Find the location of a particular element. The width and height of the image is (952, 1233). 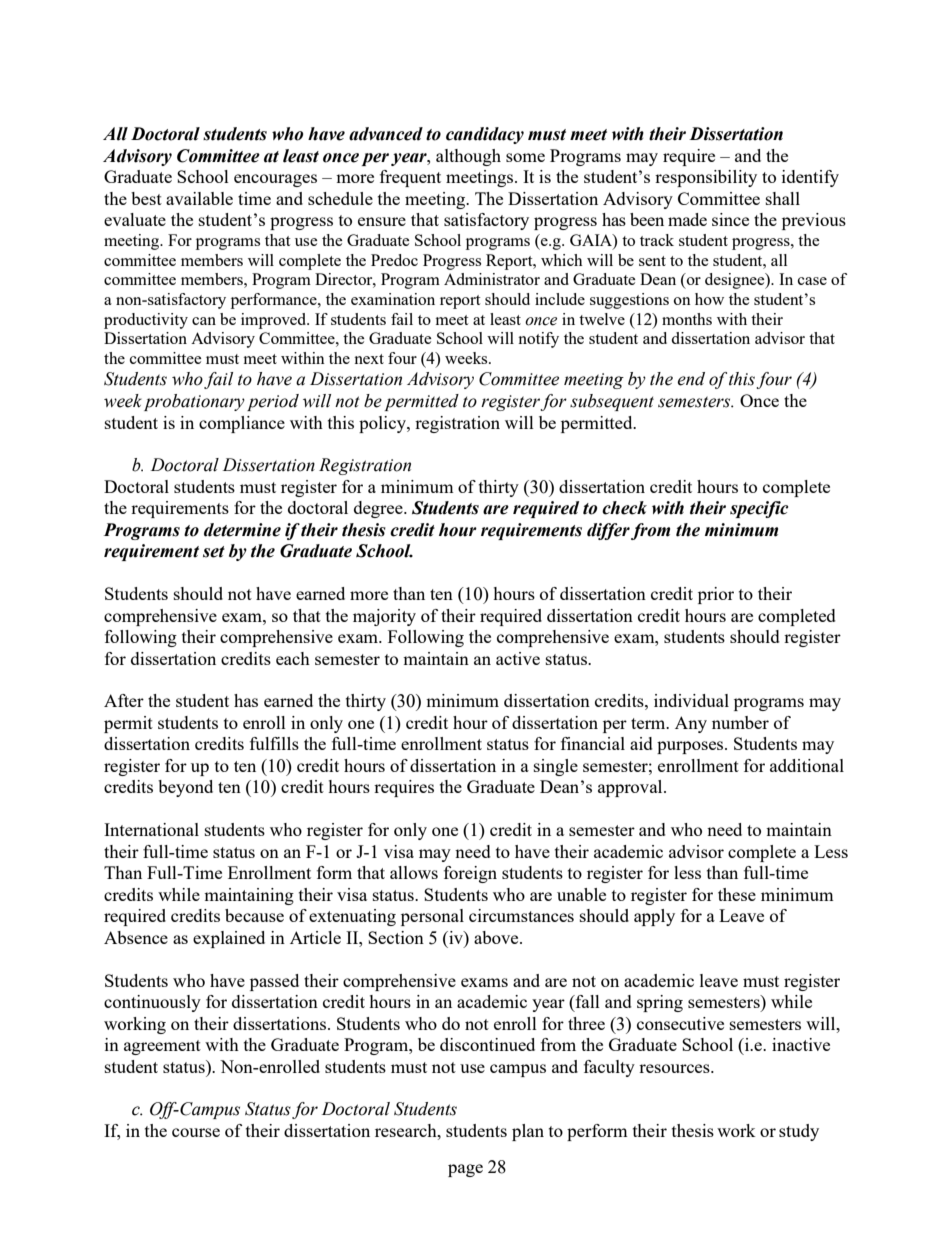

each is located at coordinates (293, 658).
